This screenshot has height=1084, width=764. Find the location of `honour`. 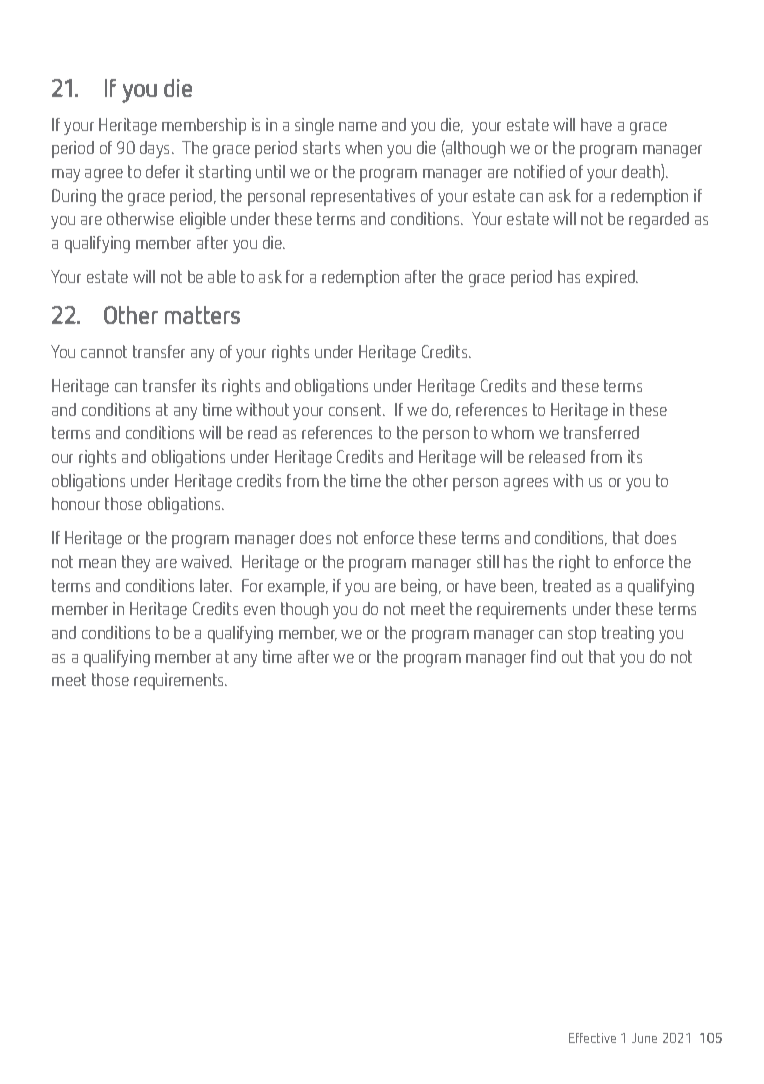

honour is located at coordinates (76, 503).
